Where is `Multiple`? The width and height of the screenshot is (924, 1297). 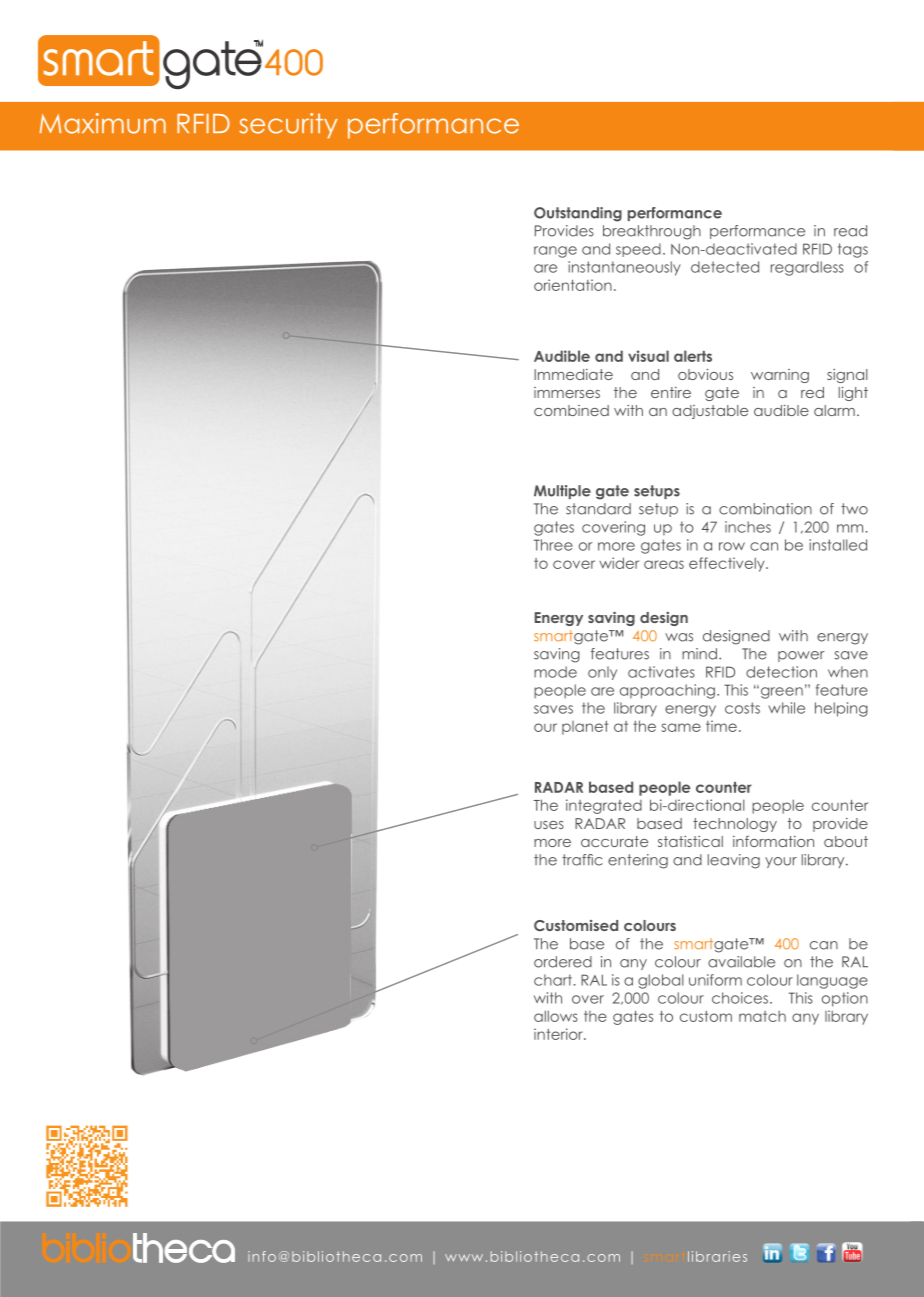 Multiple is located at coordinates (562, 492).
